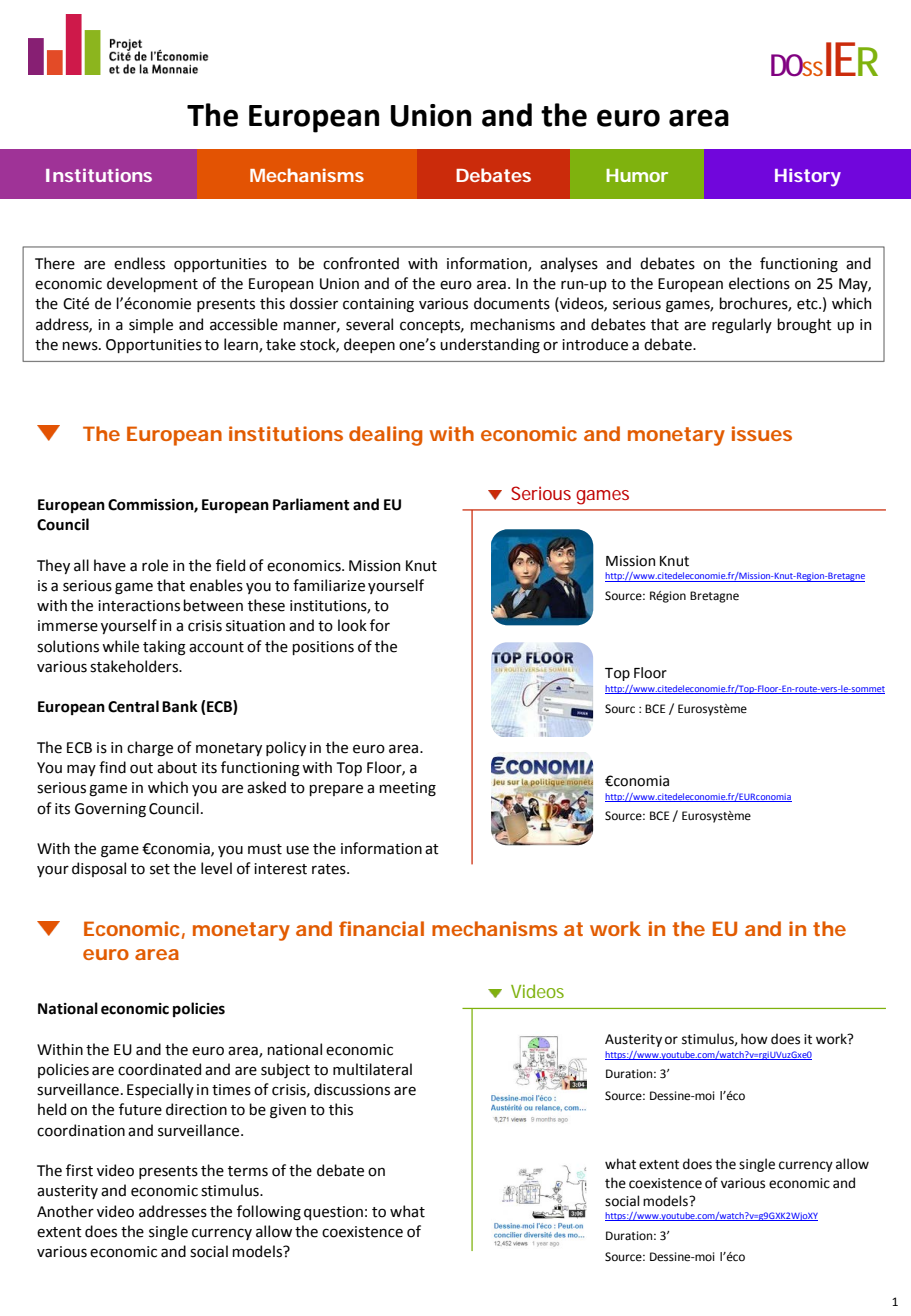 The image size is (911, 1316). What do you see at coordinates (133, 706) in the image?
I see `Central` at bounding box center [133, 706].
